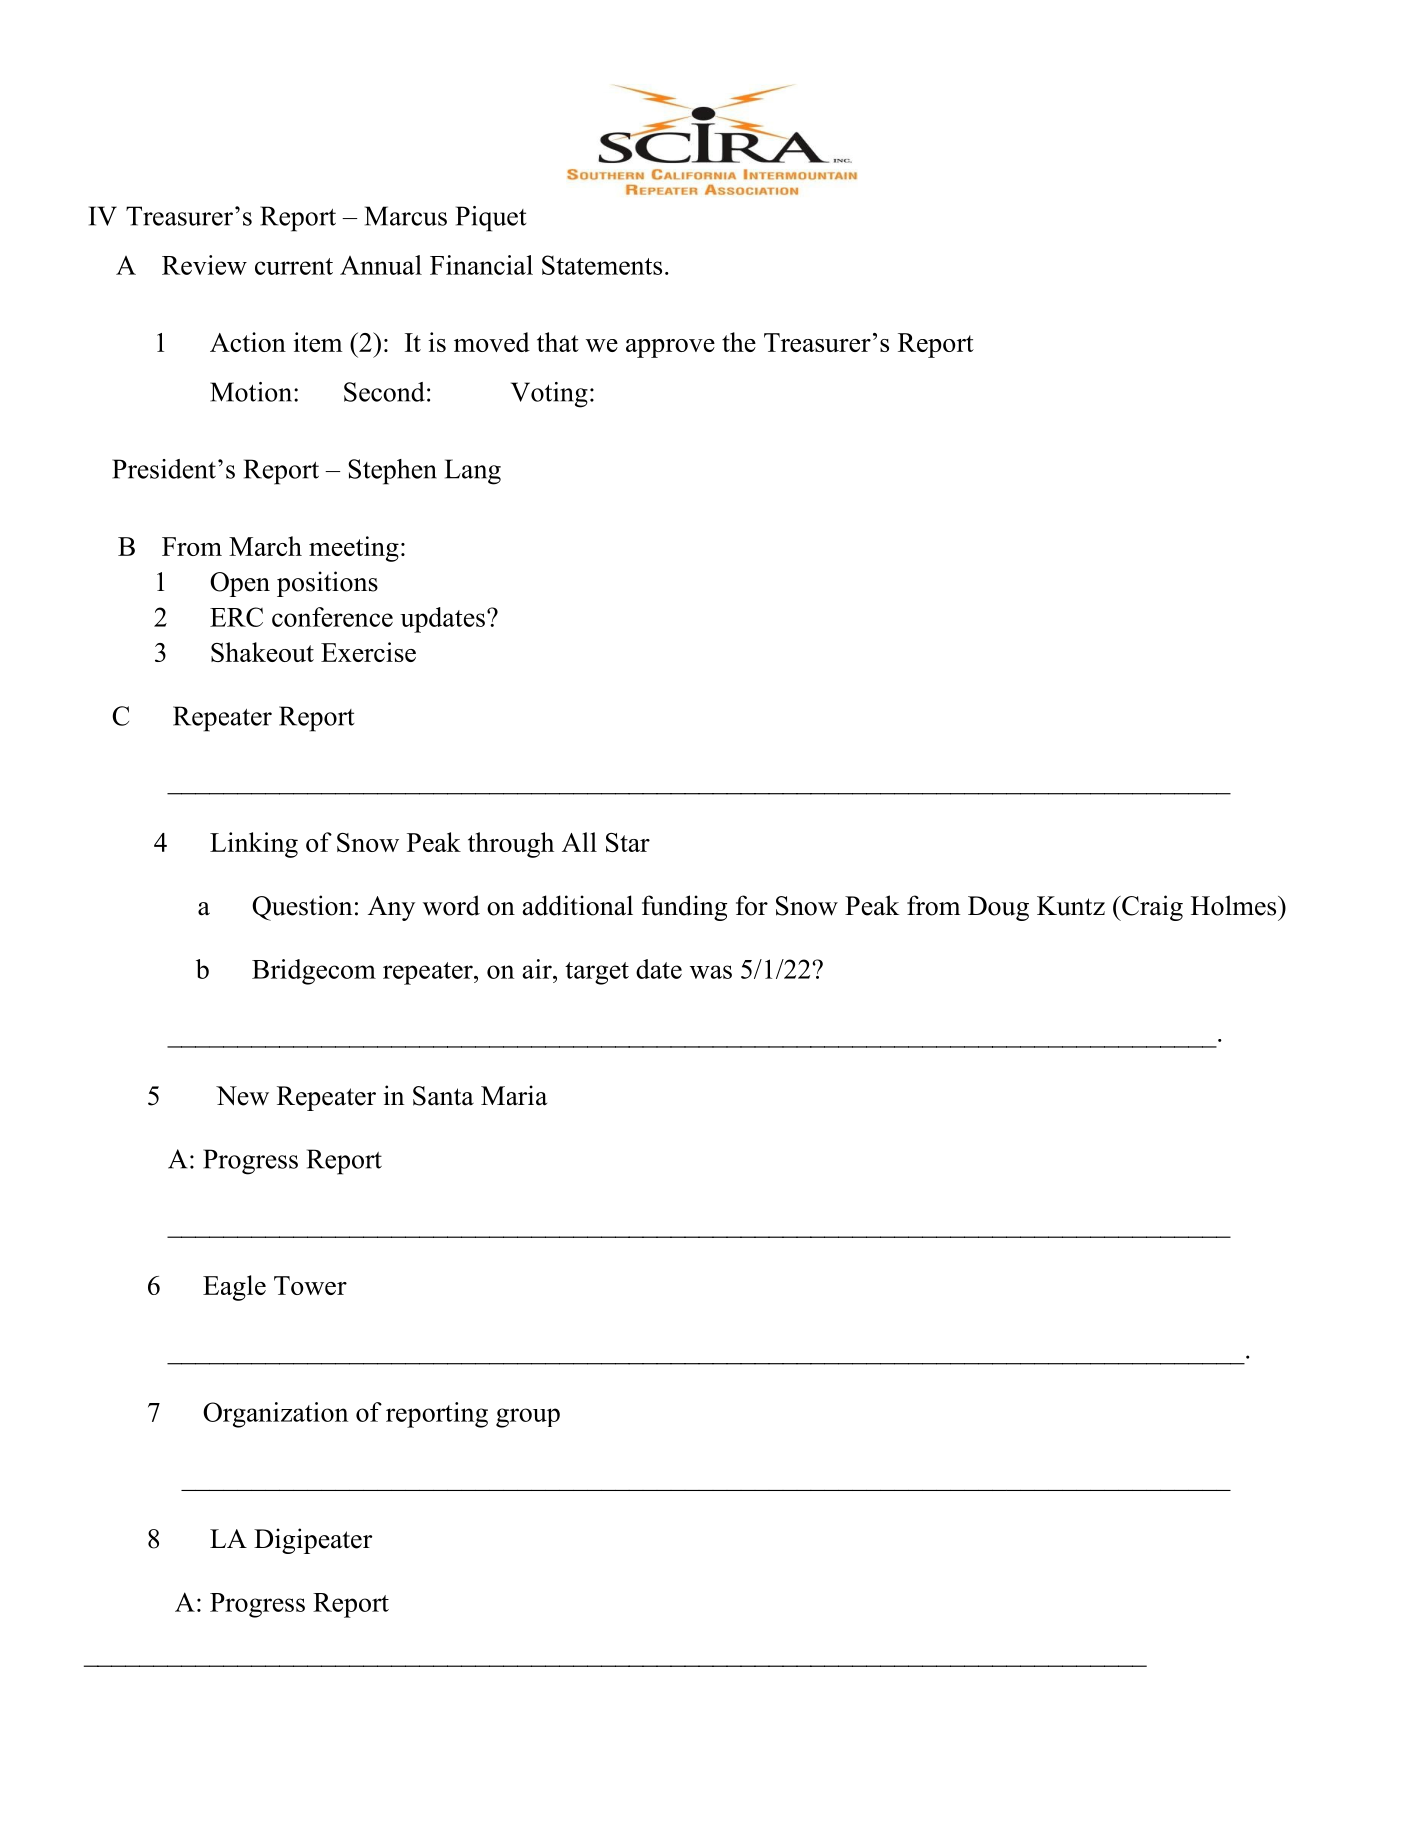 The width and height of the document is (1426, 1845). Describe the element at coordinates (711, 972) in the document. I see `was` at that location.
